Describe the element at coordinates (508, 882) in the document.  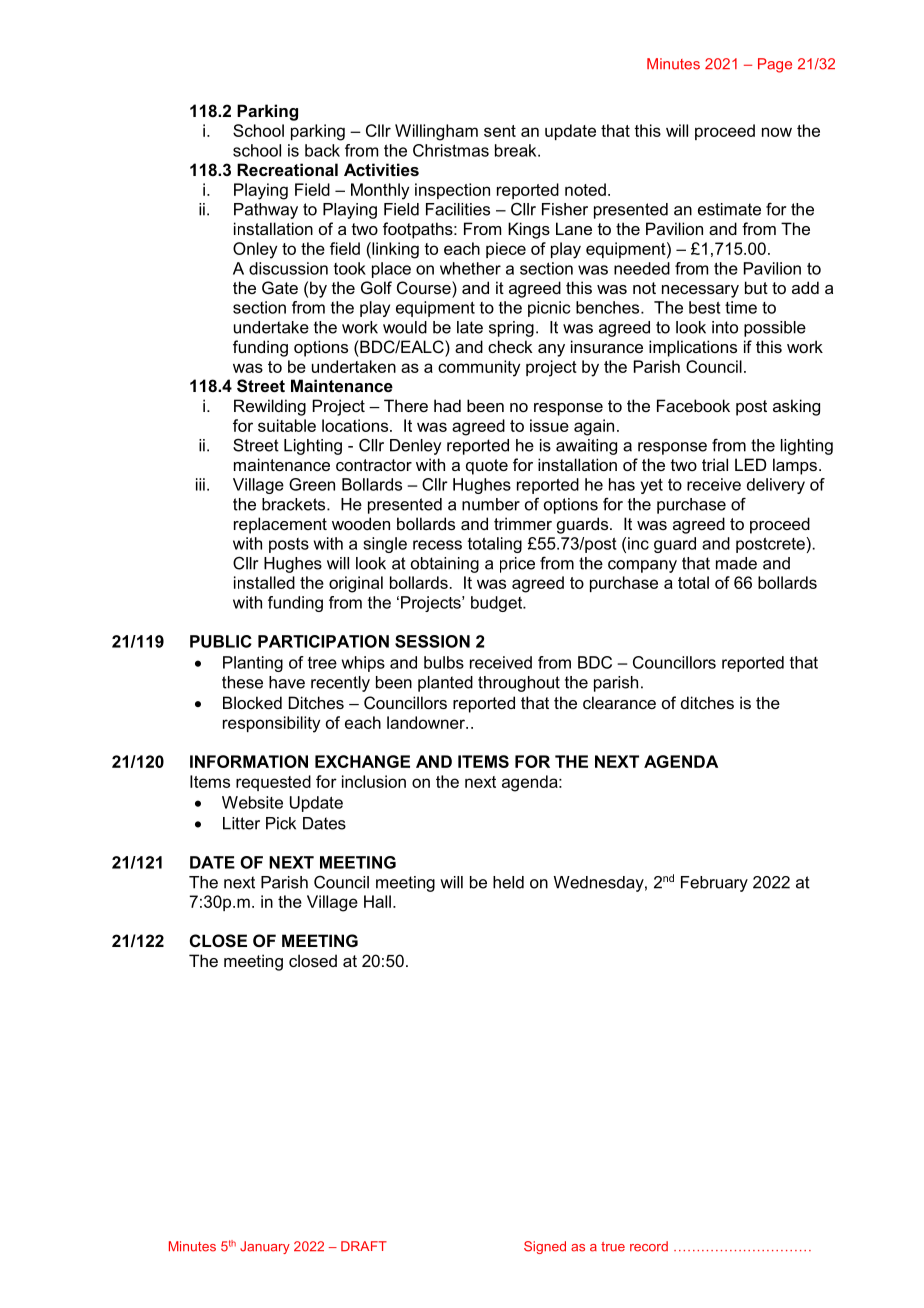
I see `held` at that location.
